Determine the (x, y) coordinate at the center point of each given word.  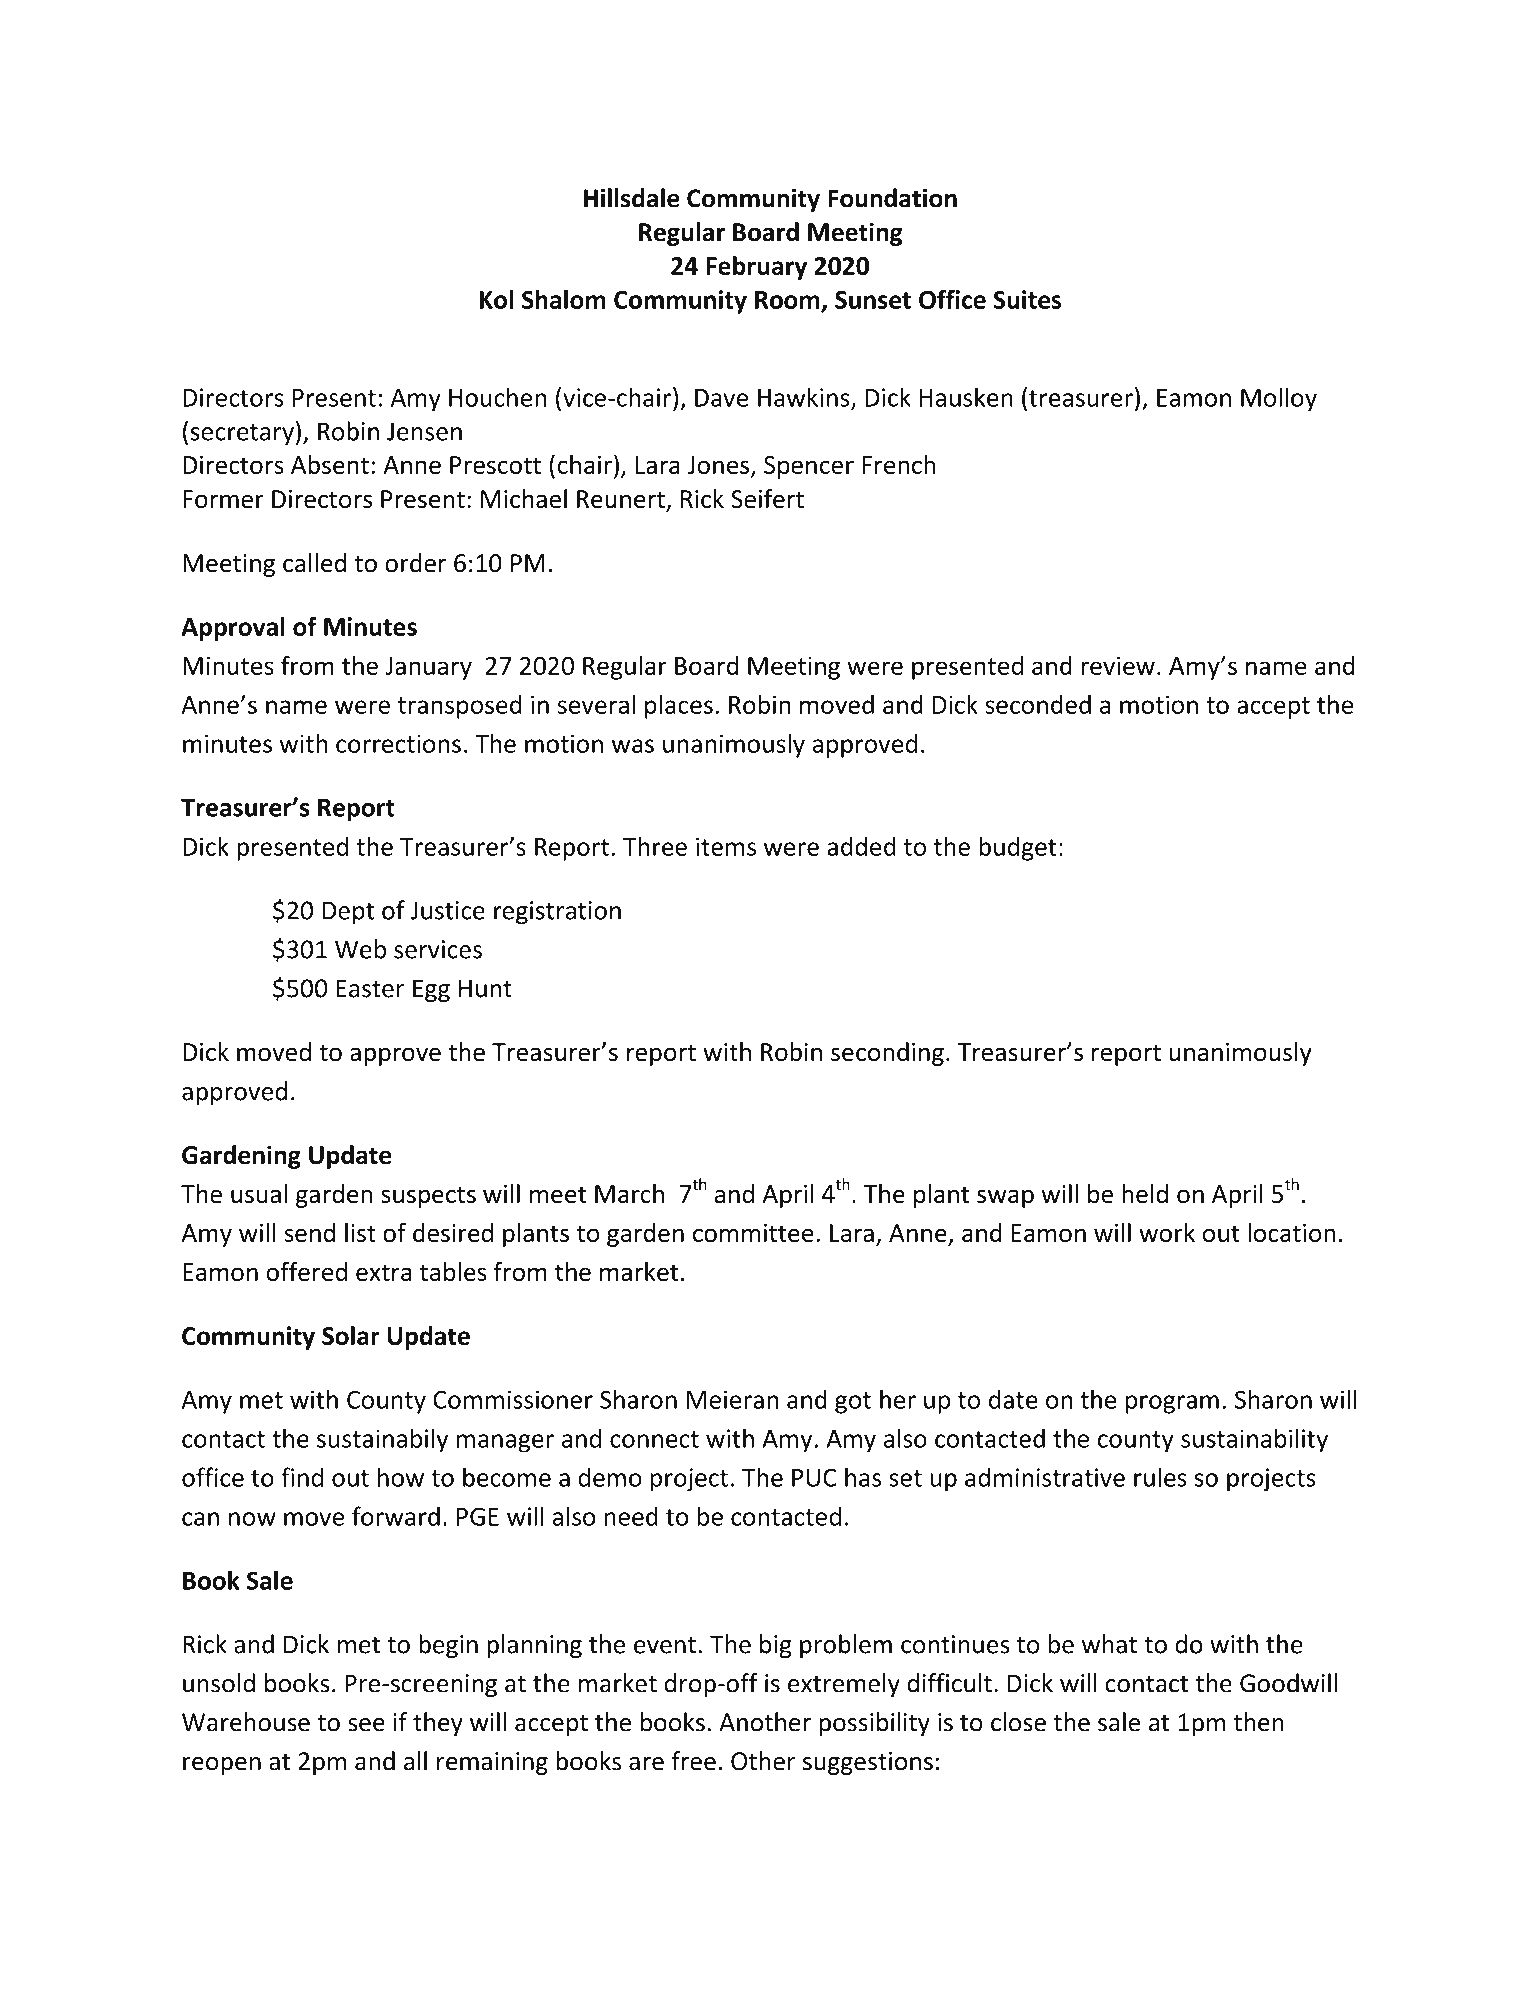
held (1145, 1193)
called (314, 563)
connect (654, 1439)
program (1172, 1404)
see (366, 1725)
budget (1018, 848)
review (1118, 665)
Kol (496, 299)
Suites (1027, 299)
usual (259, 1193)
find (302, 1477)
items (726, 846)
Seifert (767, 499)
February (756, 268)
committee (753, 1233)
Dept (348, 913)
